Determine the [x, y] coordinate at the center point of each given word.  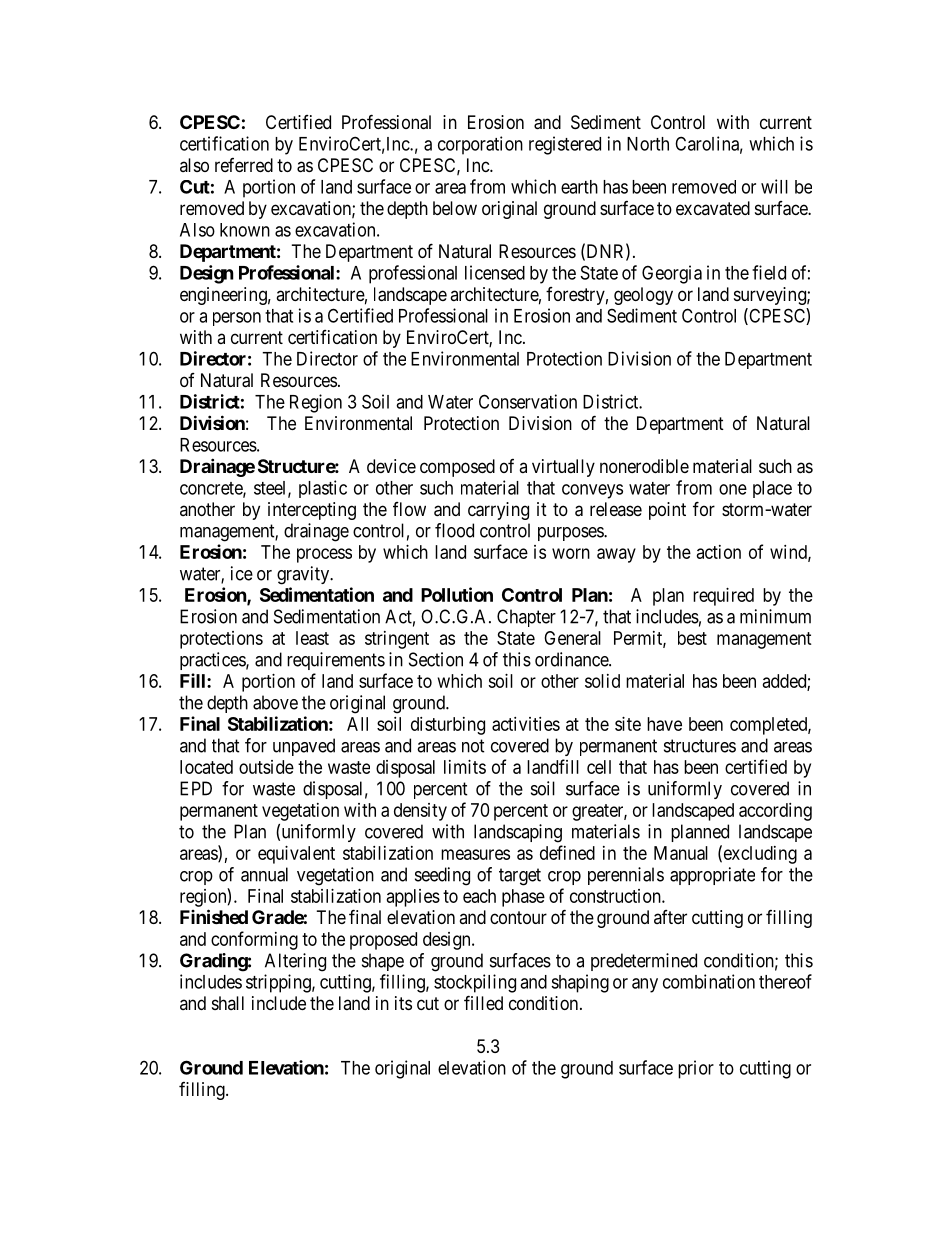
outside [266, 767]
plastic [323, 489]
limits [465, 767]
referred [244, 165]
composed [457, 468]
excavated [713, 208]
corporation [480, 145]
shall [228, 1003]
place [772, 489]
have [664, 724]
